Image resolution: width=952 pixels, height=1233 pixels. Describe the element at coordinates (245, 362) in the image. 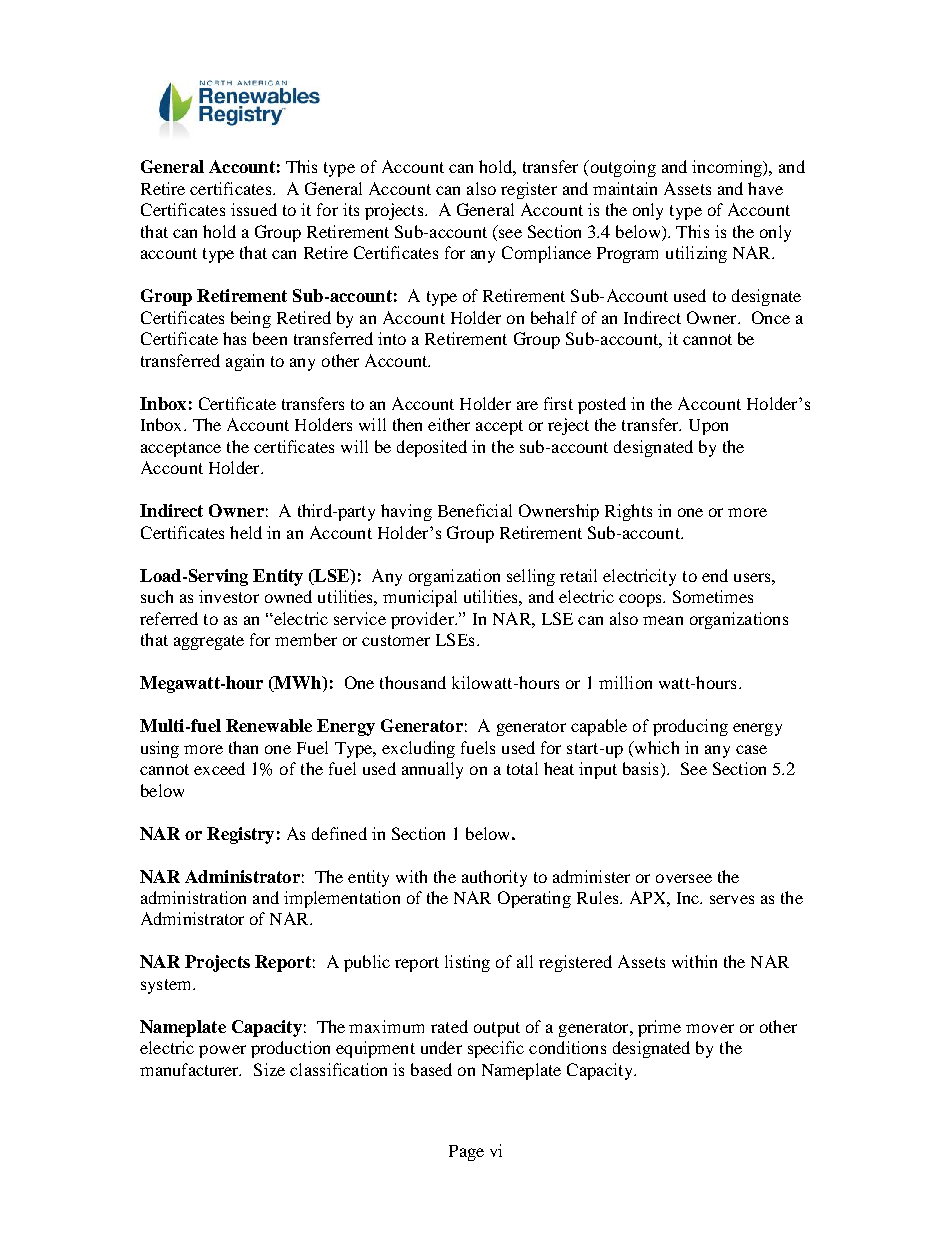

I see `again` at that location.
